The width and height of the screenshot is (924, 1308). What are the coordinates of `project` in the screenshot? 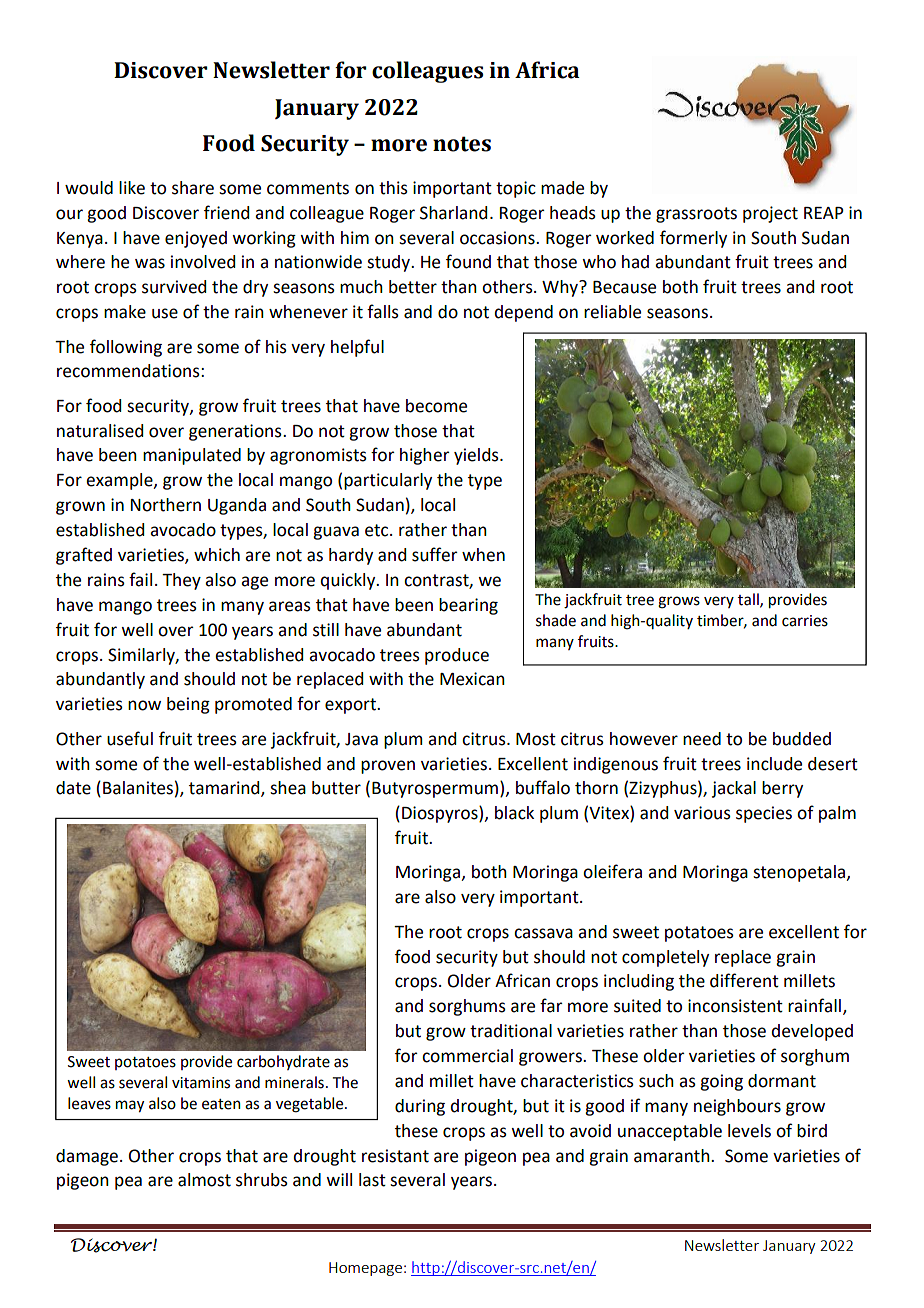 It's located at (770, 214).
